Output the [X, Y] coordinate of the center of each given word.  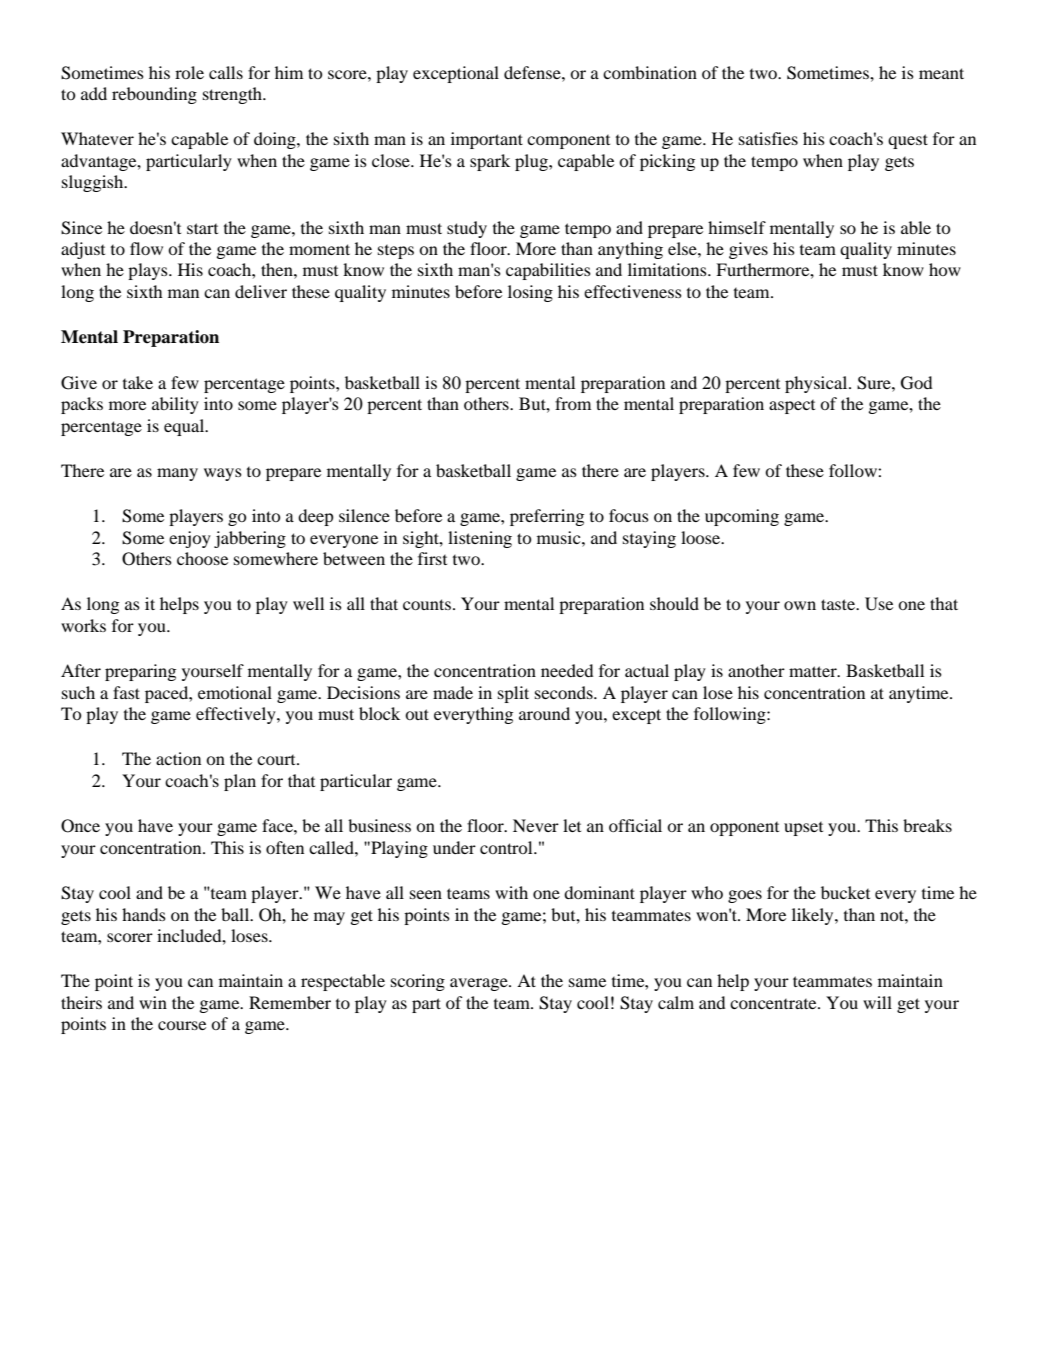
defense [533, 72]
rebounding [154, 95]
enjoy [190, 539]
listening [480, 539]
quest [908, 141]
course [182, 1025]
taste [839, 604]
